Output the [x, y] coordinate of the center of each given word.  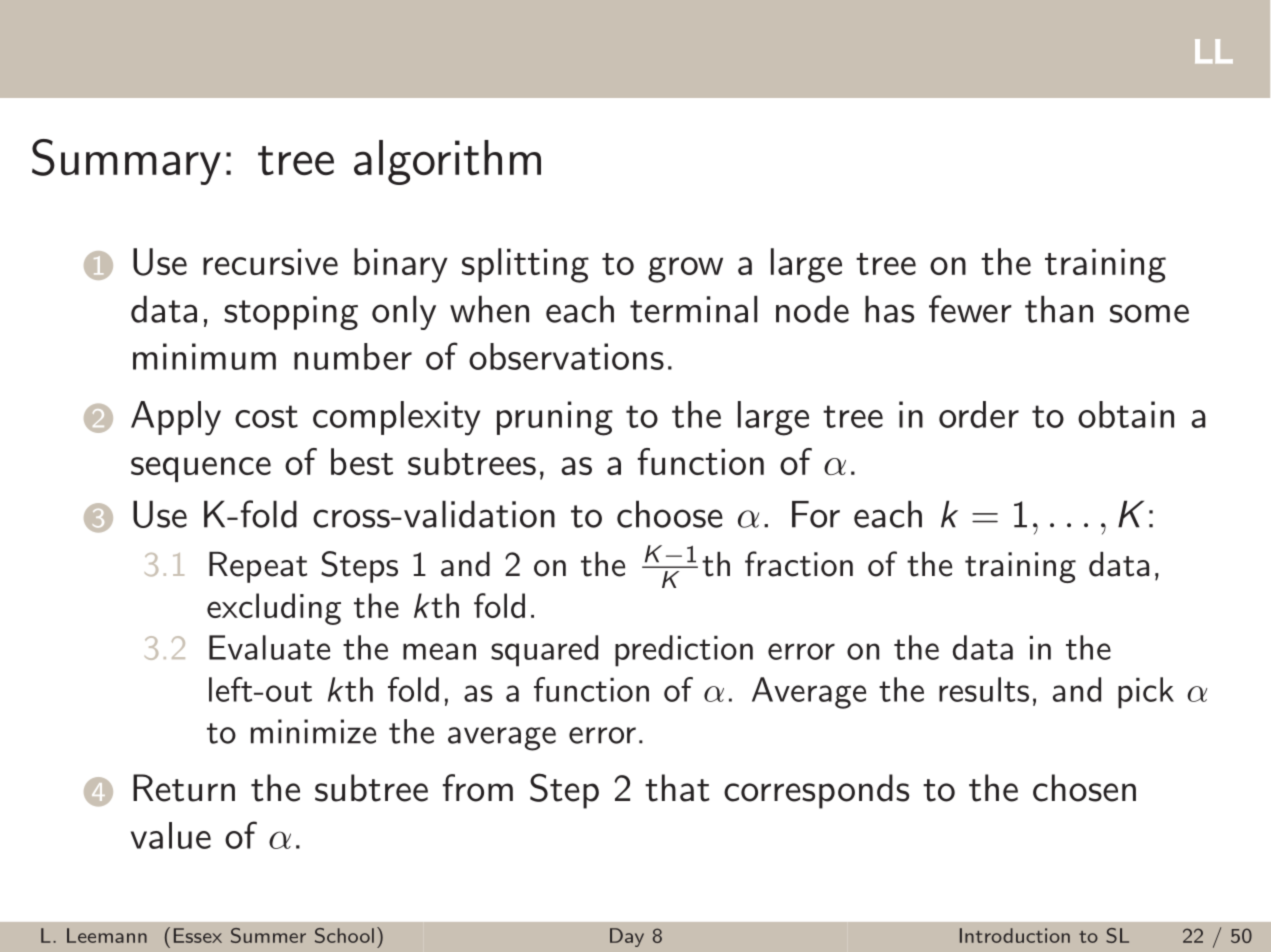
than [1059, 309]
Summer [268, 935]
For [816, 514]
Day [627, 937]
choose [670, 514]
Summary [126, 162]
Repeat [258, 567]
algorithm [447, 162]
